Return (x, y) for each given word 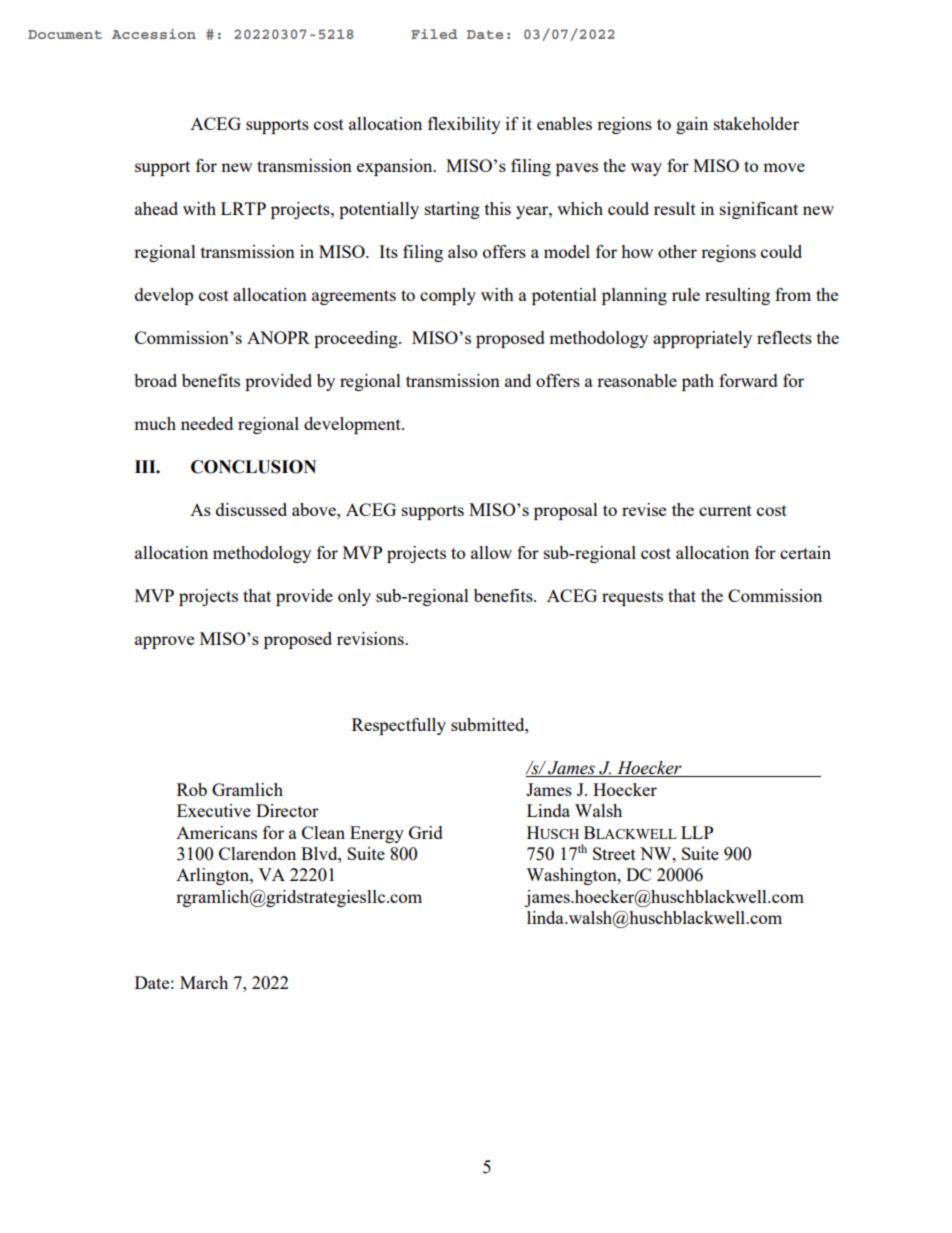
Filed (434, 34)
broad (155, 380)
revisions (371, 638)
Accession (154, 34)
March (204, 982)
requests (632, 598)
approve (164, 642)
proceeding (357, 339)
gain (692, 125)
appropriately (702, 339)
